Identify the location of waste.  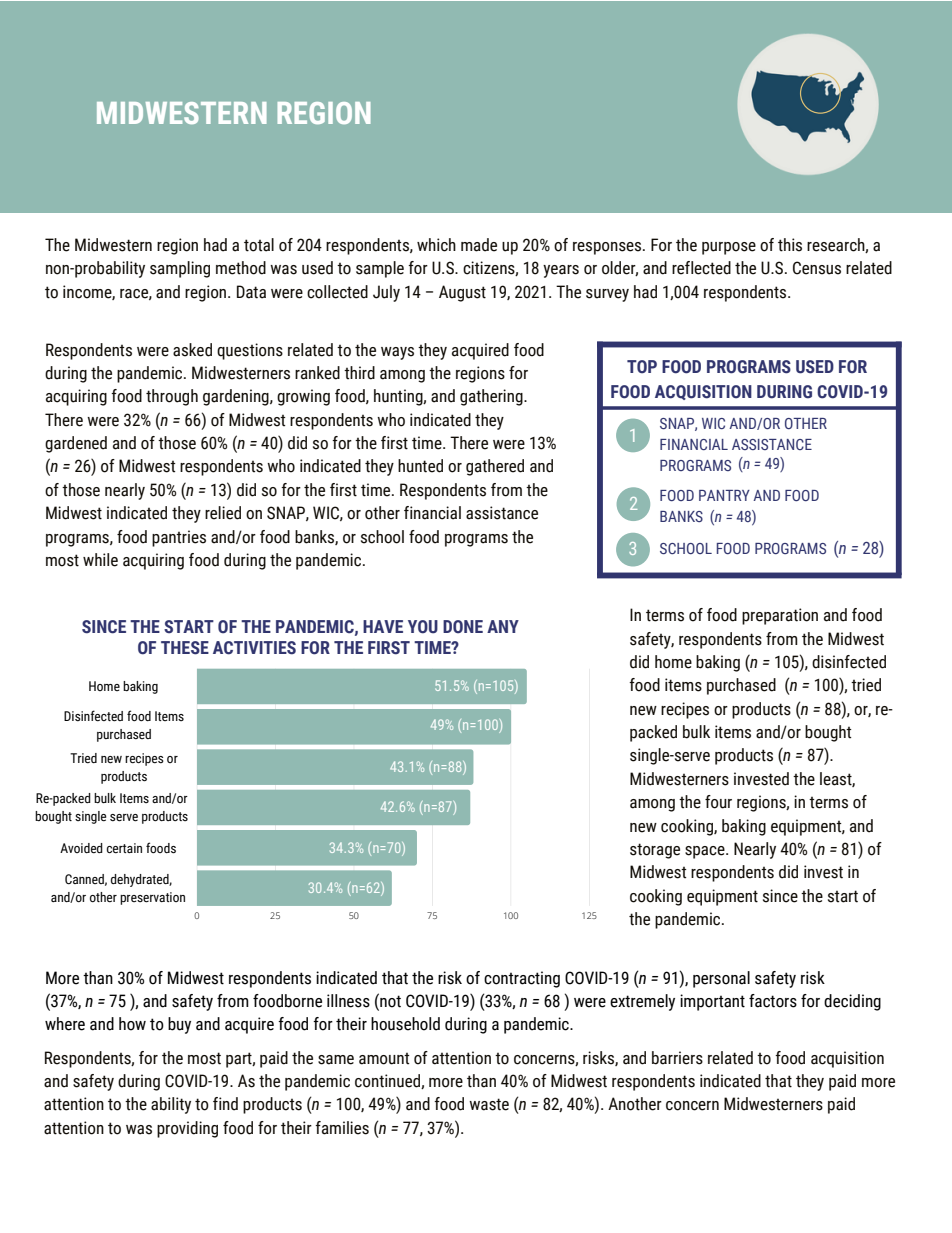
(489, 1104).
